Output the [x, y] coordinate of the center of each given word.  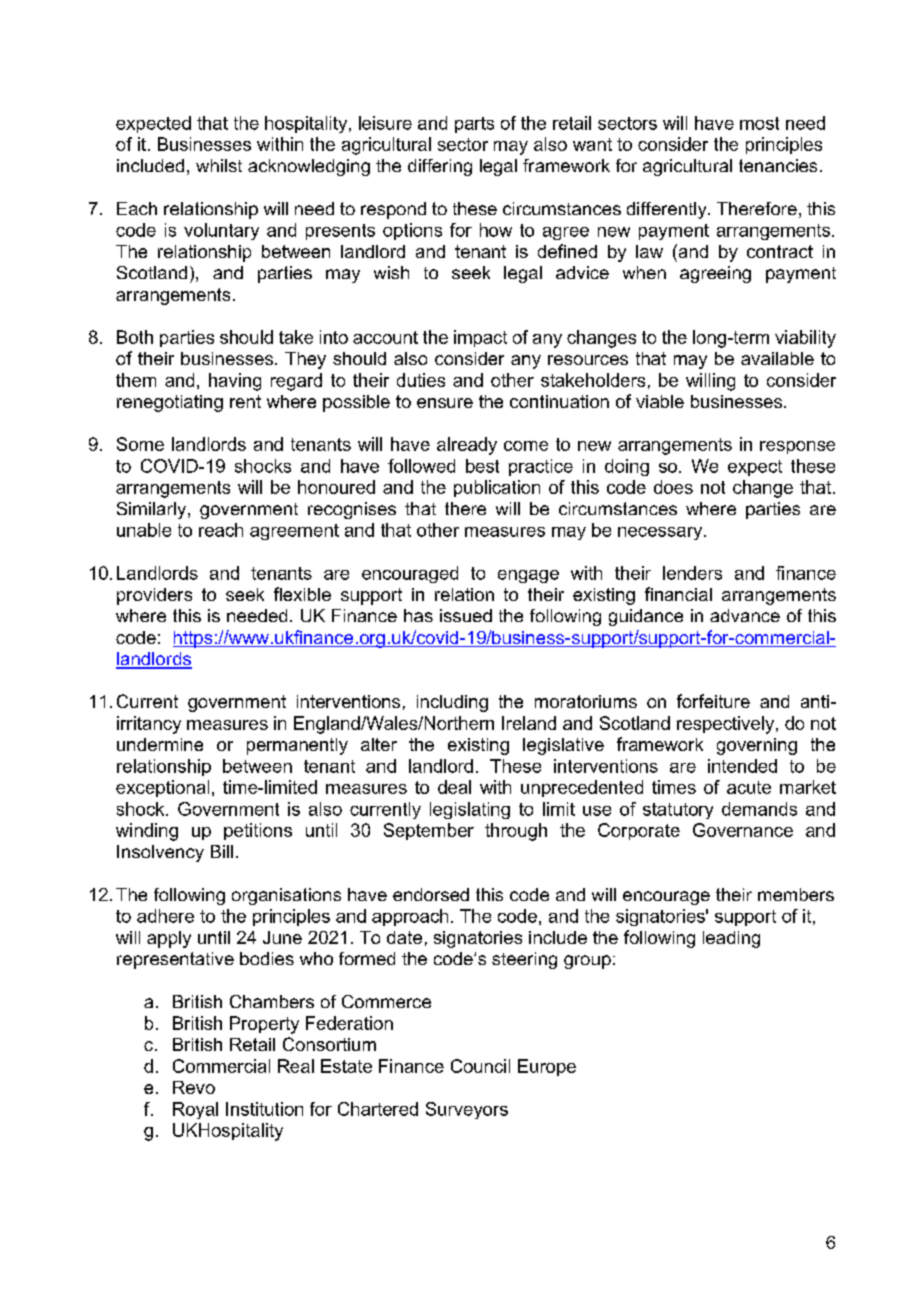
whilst [219, 165]
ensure [445, 403]
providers [154, 596]
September [429, 831]
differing [440, 167]
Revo [194, 1087]
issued [466, 615]
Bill [222, 851]
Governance [743, 830]
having [235, 382]
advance [745, 615]
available [777, 358]
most [759, 123]
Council [480, 1066]
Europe [547, 1067]
